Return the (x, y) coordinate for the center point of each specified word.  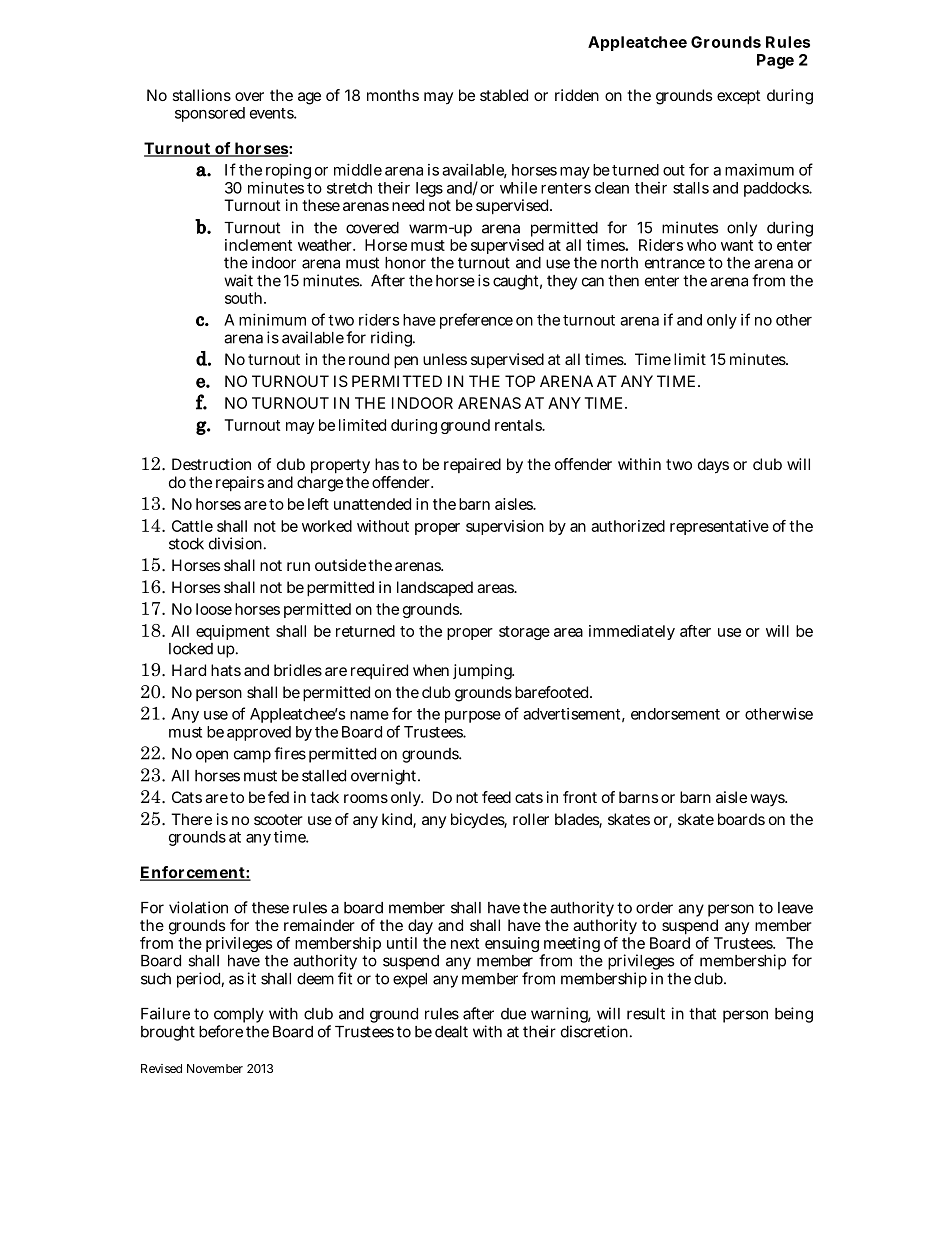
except (739, 97)
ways (768, 800)
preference (476, 321)
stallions (202, 95)
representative (719, 527)
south (245, 298)
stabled (504, 95)
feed (496, 797)
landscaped (435, 588)
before (221, 1031)
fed (278, 797)
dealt (451, 1032)
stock (186, 544)
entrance (675, 263)
